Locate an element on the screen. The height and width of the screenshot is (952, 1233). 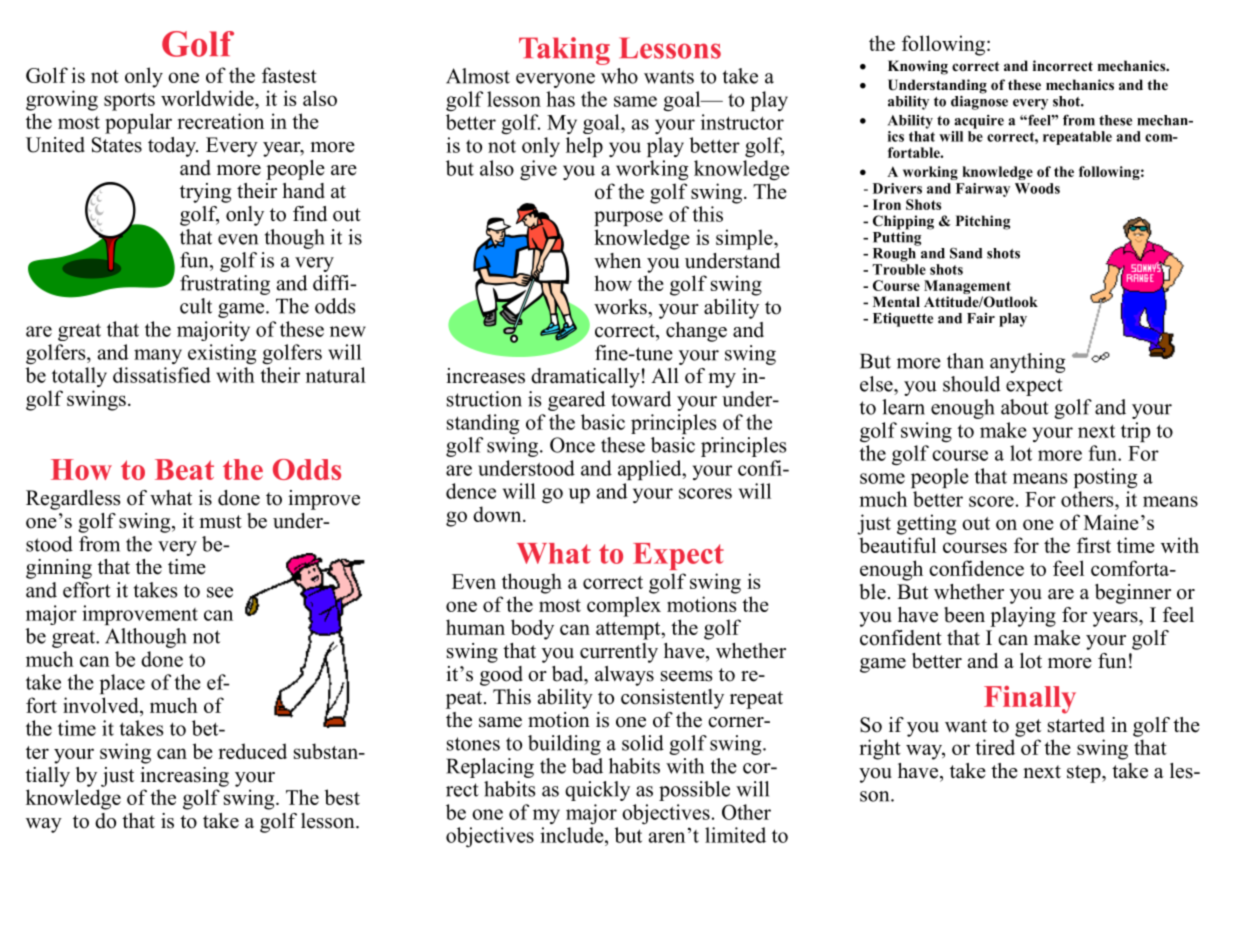
Once is located at coordinates (572, 445).
